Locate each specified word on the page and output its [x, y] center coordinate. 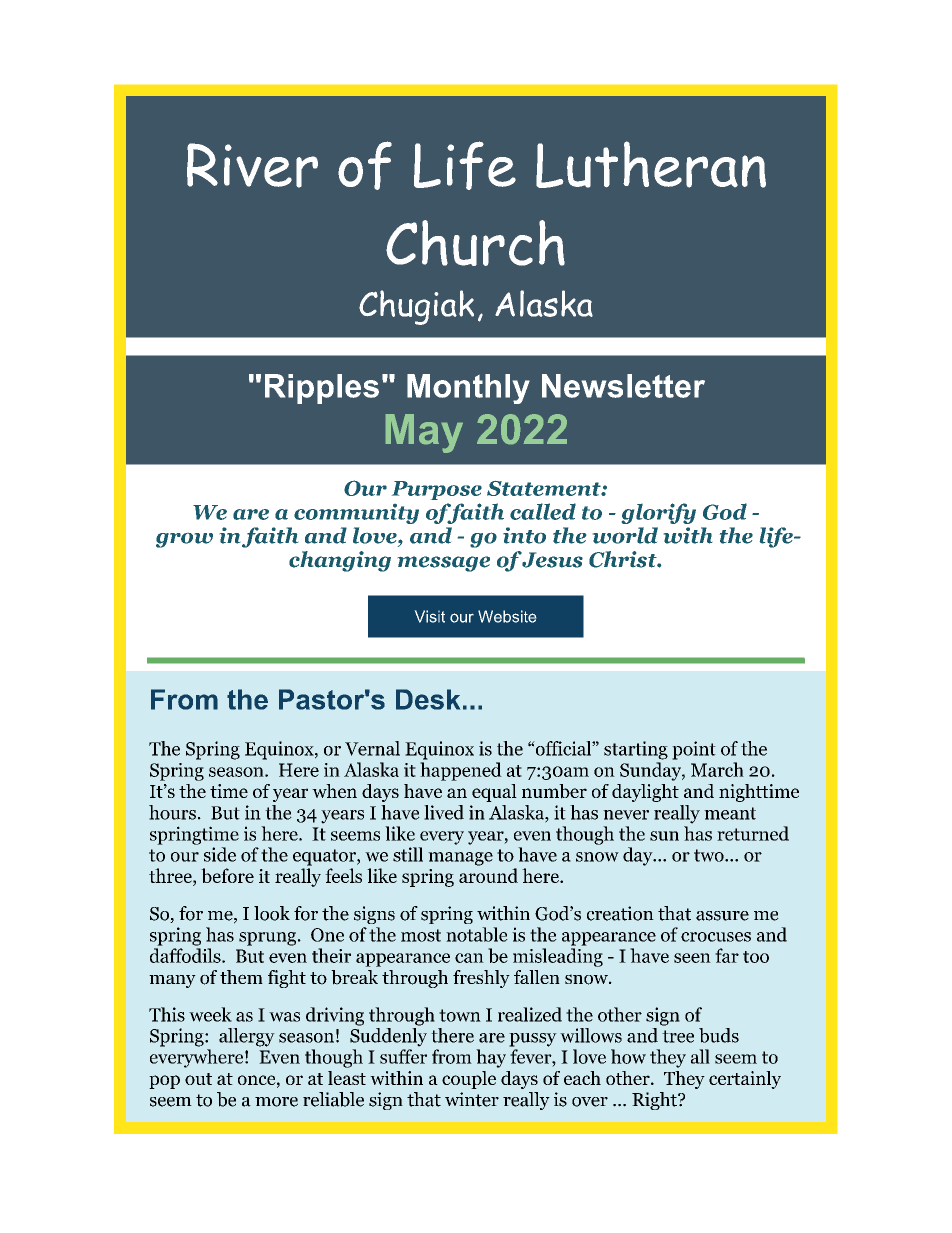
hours [172, 812]
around [488, 875]
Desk [428, 699]
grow [184, 540]
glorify [659, 513]
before [227, 875]
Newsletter [623, 386]
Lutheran [651, 164]
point [694, 750]
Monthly [468, 389]
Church [475, 243]
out [198, 1079]
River [252, 165]
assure [722, 916]
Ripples [322, 389]
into [524, 535]
